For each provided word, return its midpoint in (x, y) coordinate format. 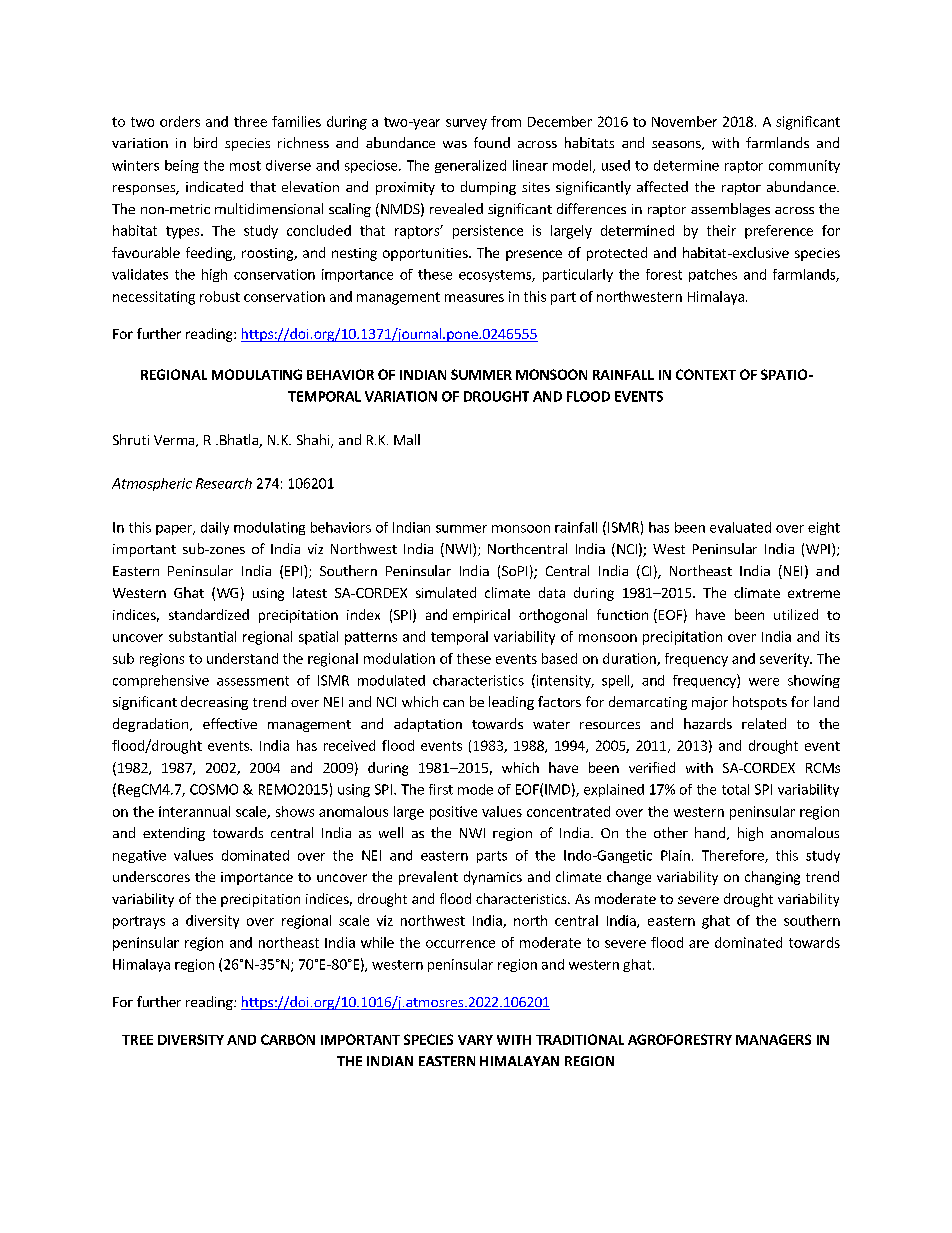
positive (453, 813)
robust (220, 296)
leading (511, 703)
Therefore (734, 856)
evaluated (740, 527)
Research (224, 483)
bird (205, 142)
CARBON (288, 1039)
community (804, 166)
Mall (407, 439)
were (764, 682)
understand (242, 658)
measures (474, 298)
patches (713, 275)
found (492, 142)
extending (174, 834)
